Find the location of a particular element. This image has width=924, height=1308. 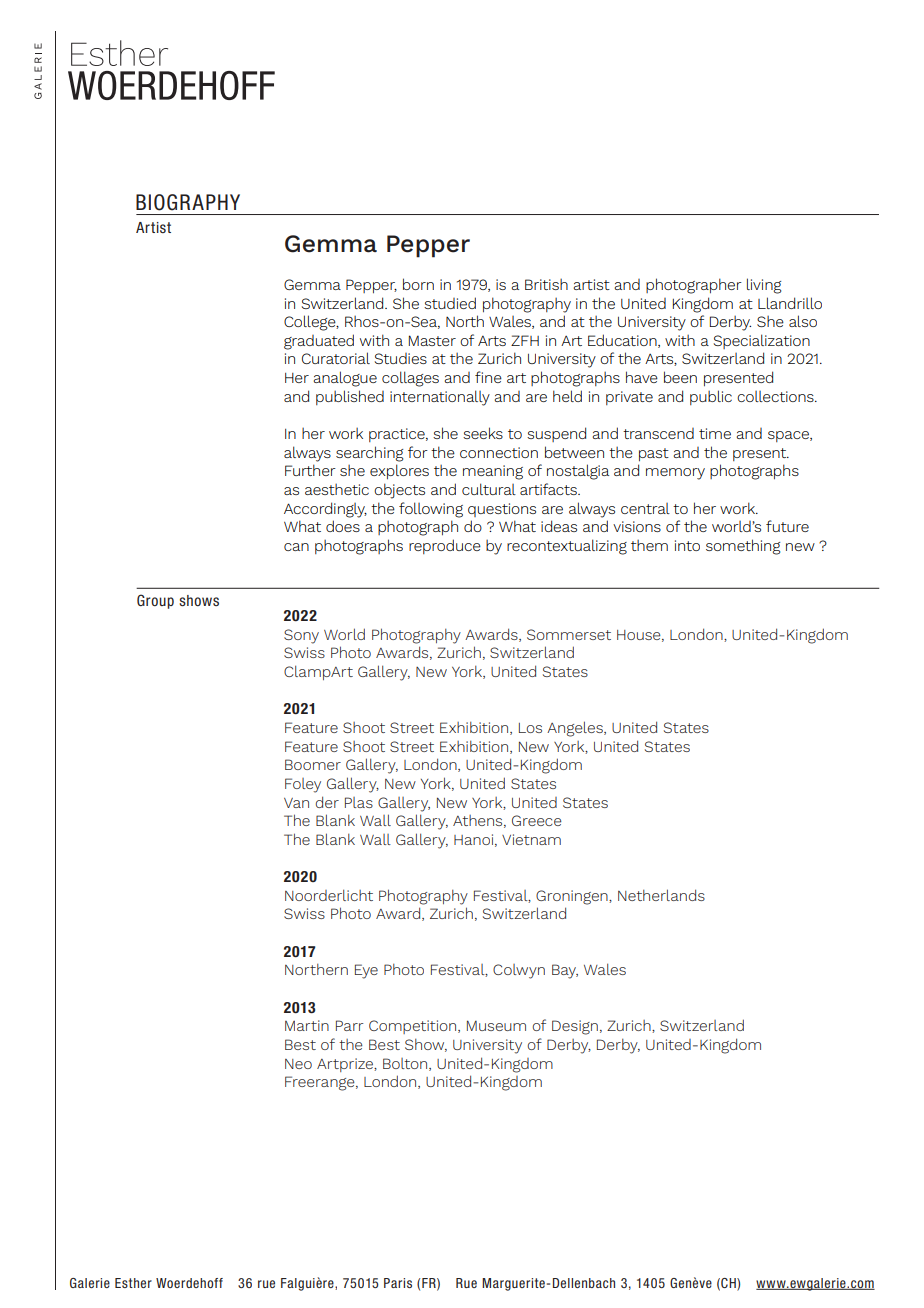

living is located at coordinates (764, 286).
